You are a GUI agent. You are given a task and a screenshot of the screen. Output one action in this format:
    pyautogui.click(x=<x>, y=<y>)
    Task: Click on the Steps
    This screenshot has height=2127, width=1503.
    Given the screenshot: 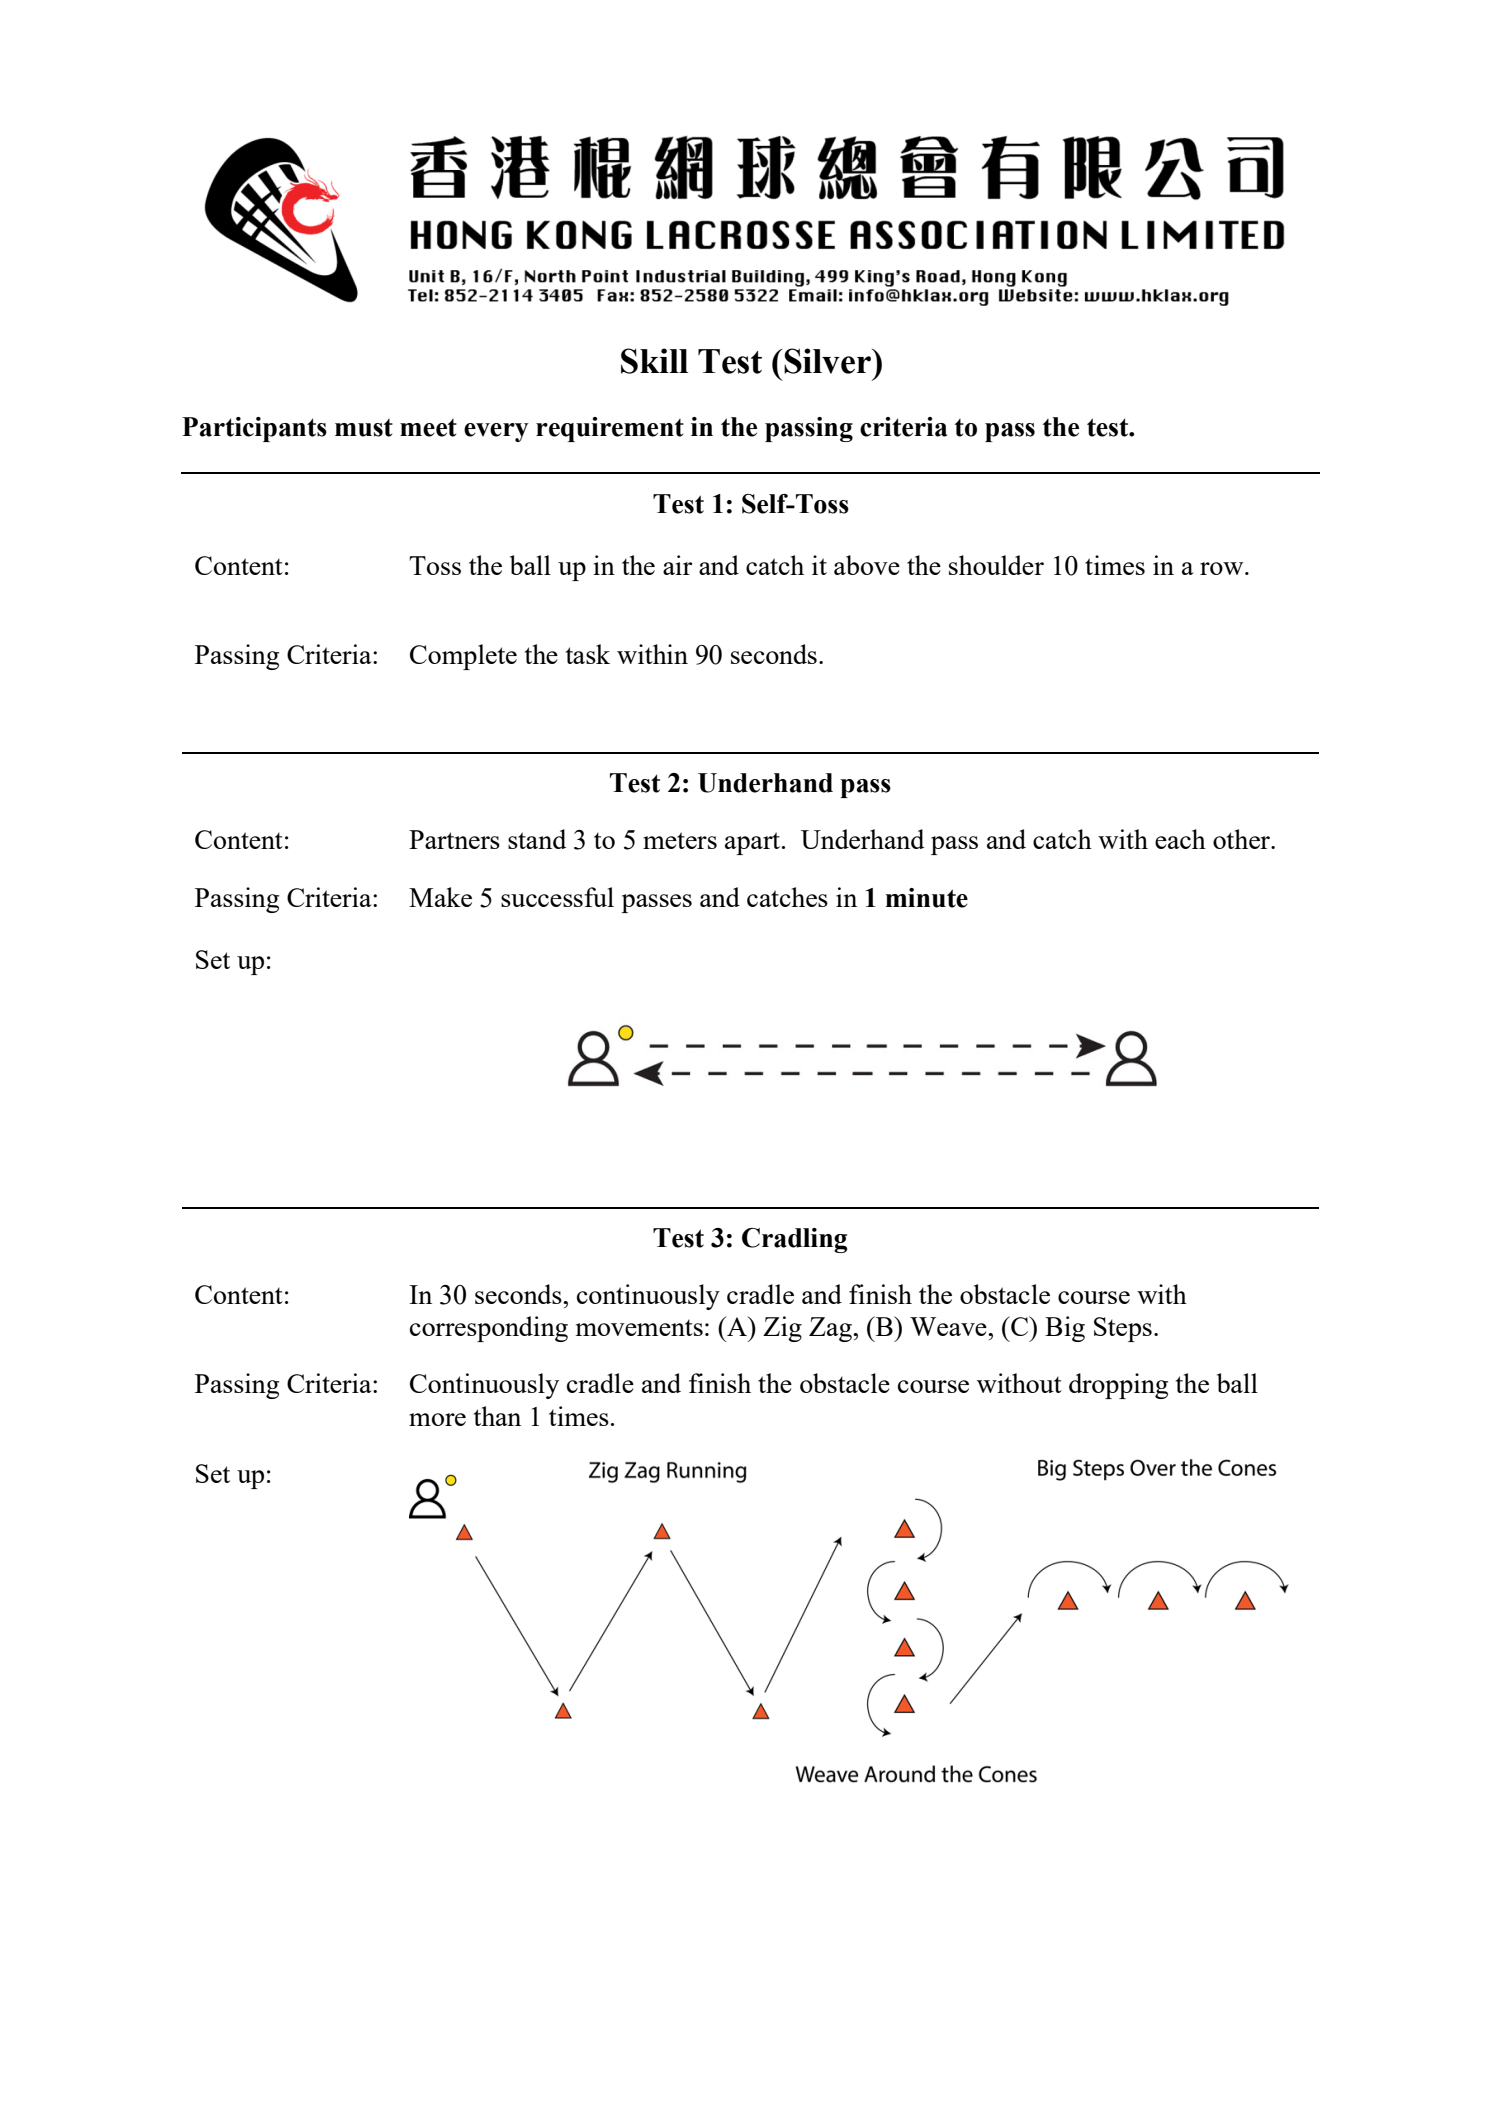 What is the action you would take?
    pyautogui.click(x=1123, y=1329)
